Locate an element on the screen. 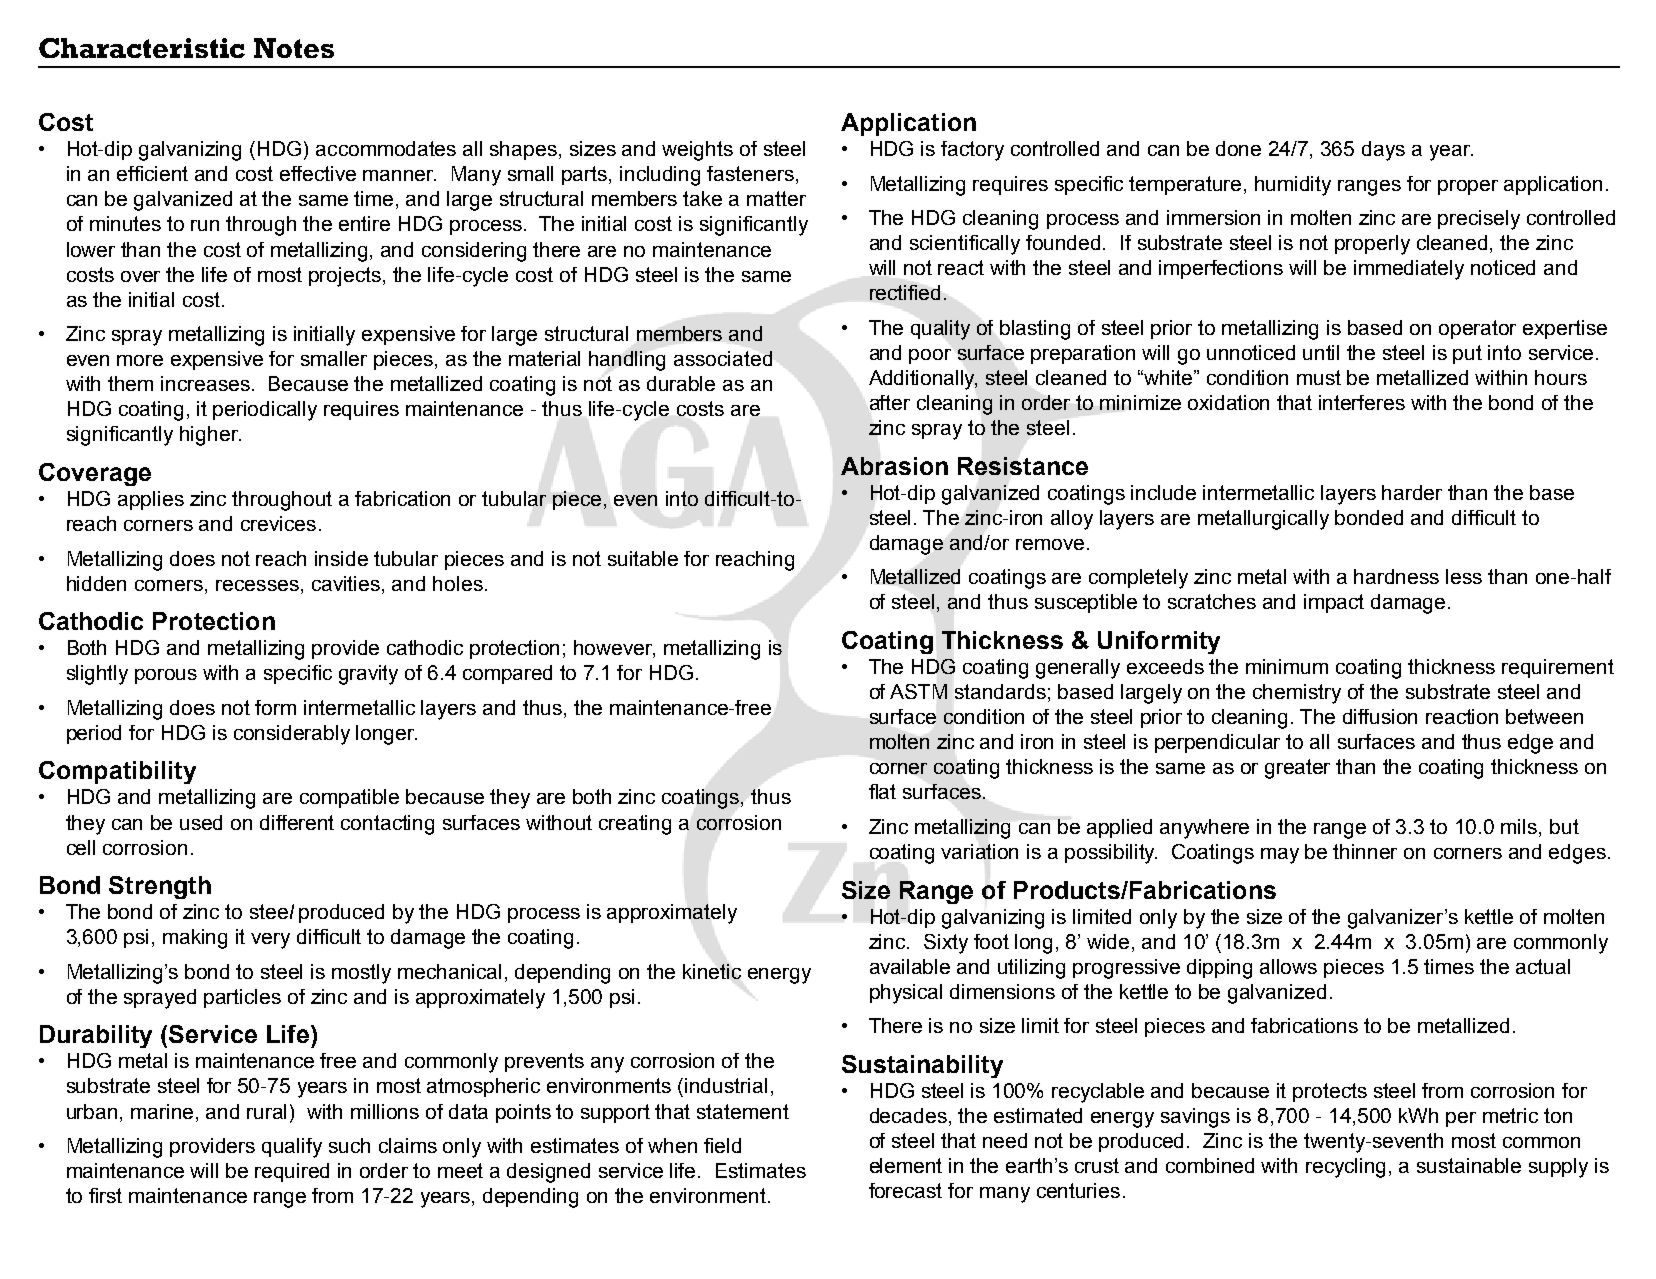  interferes is located at coordinates (1362, 402).
